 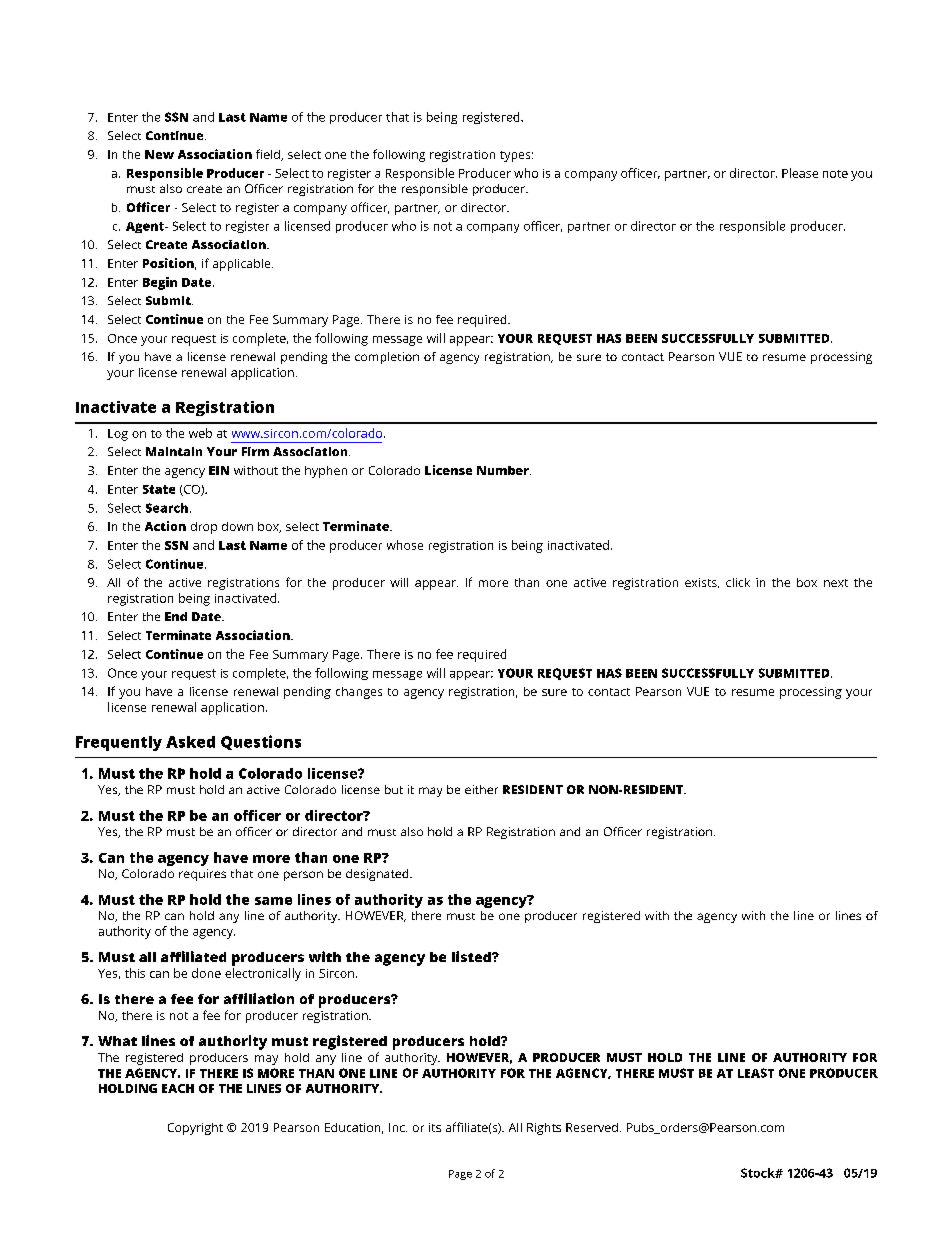 What do you see at coordinates (481, 789) in the screenshot?
I see `either` at bounding box center [481, 789].
